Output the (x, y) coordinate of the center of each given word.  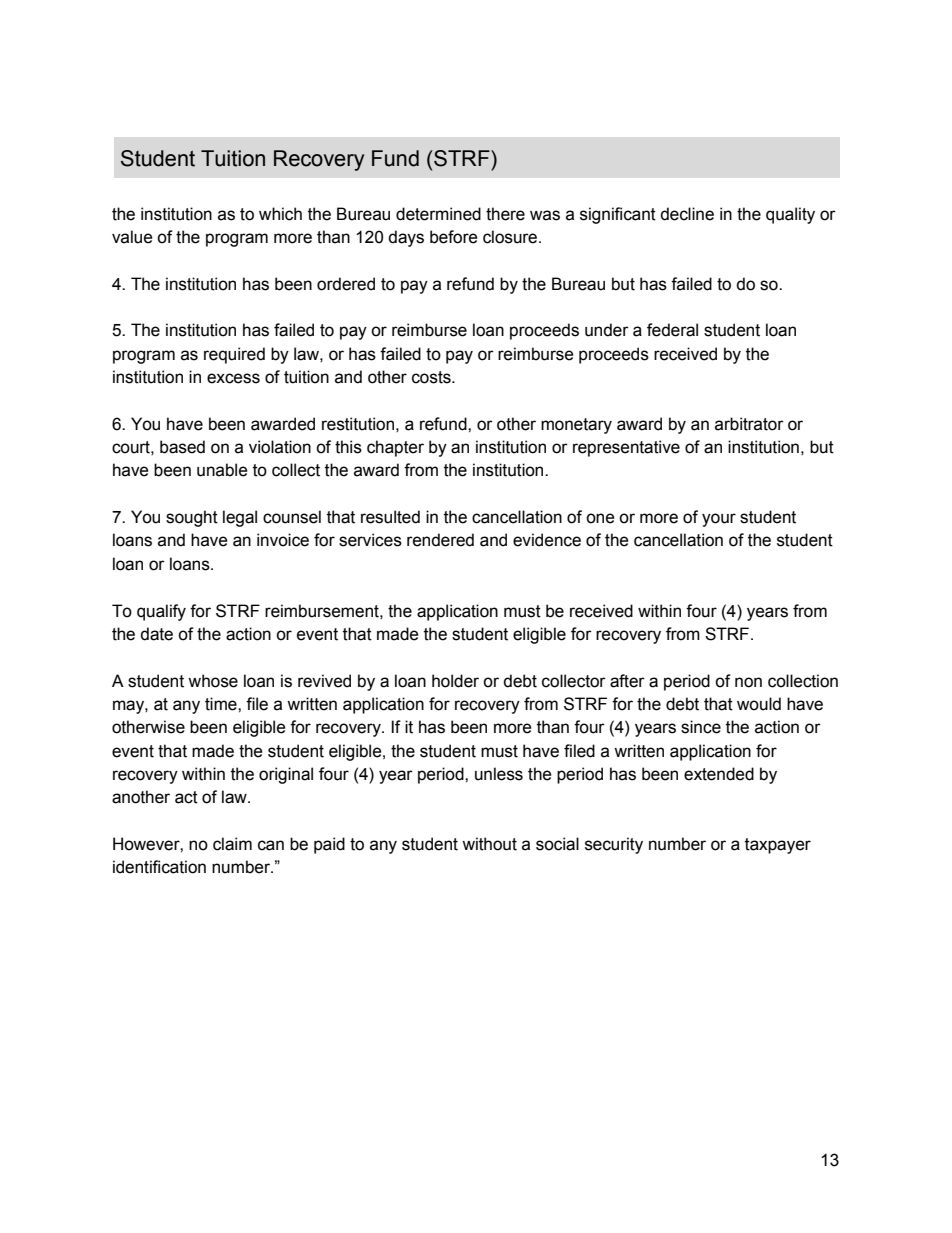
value (132, 237)
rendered (440, 540)
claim (232, 844)
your (719, 520)
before (454, 237)
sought (192, 518)
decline (687, 214)
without (489, 844)
